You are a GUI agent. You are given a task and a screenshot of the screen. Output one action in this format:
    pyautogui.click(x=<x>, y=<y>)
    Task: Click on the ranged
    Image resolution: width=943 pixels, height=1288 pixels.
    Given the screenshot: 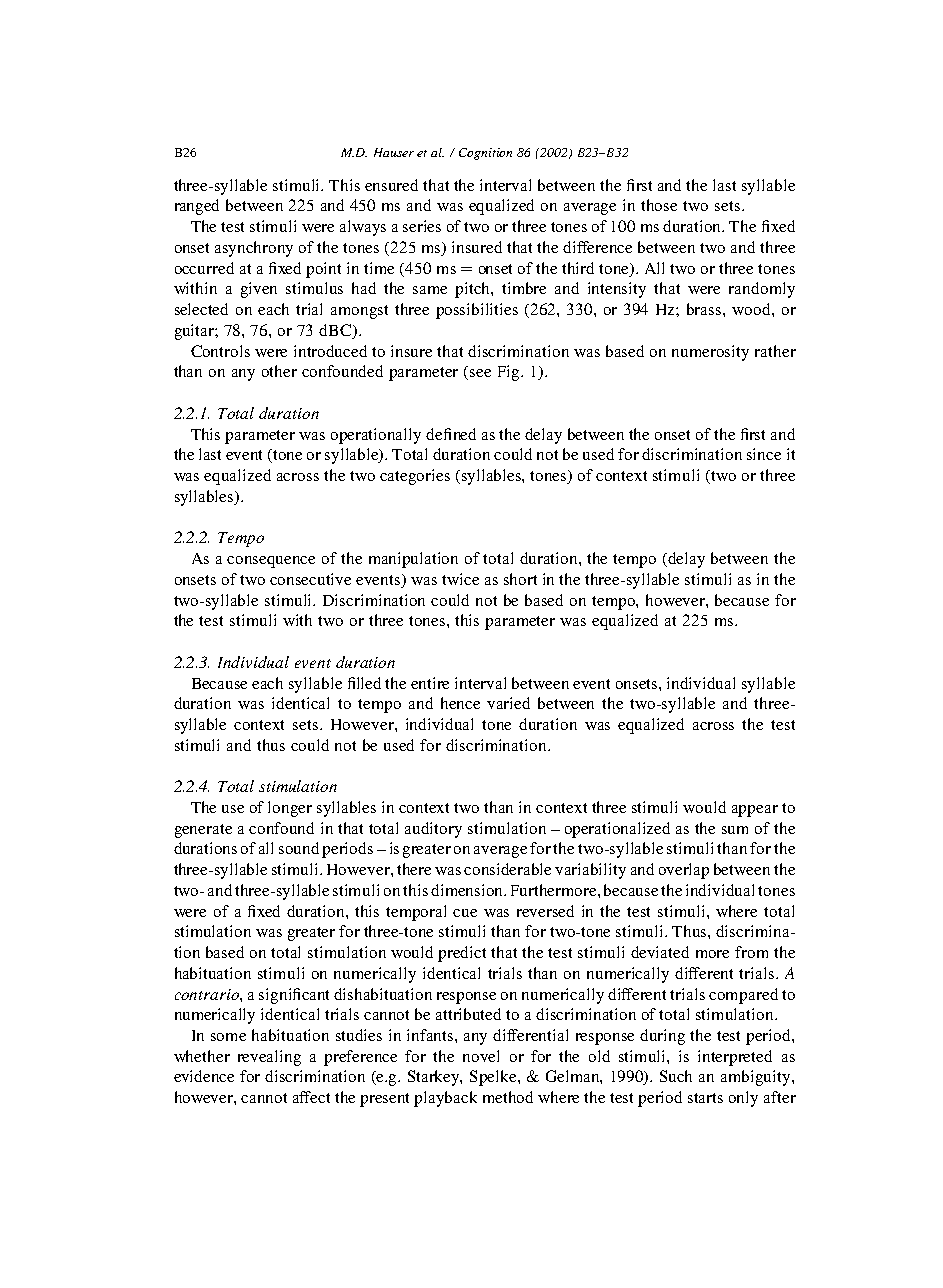 What is the action you would take?
    pyautogui.click(x=197, y=207)
